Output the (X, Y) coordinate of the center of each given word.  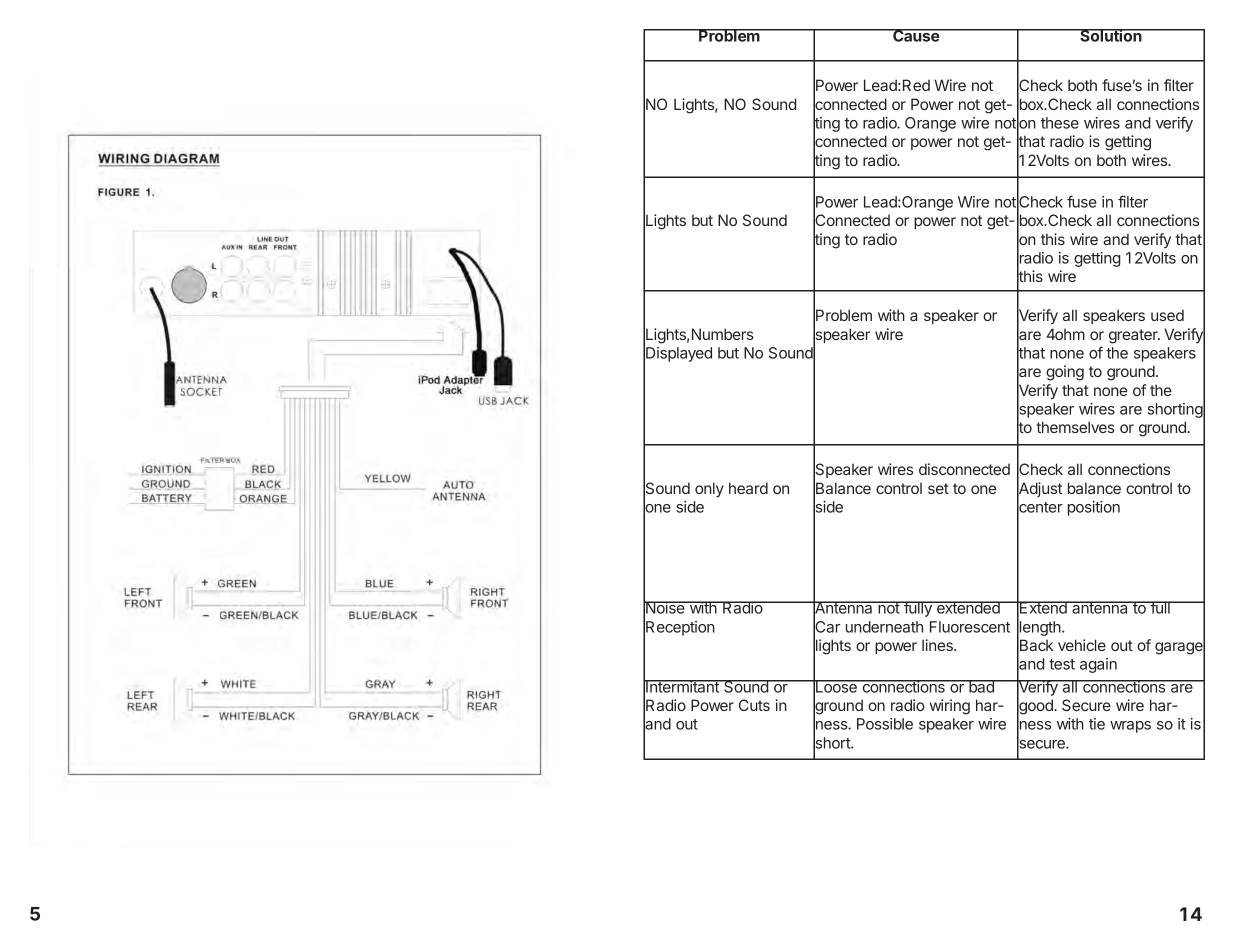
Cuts (754, 705)
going (1065, 373)
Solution (1111, 35)
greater (1134, 336)
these (1060, 123)
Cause (916, 35)
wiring (950, 707)
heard (748, 488)
